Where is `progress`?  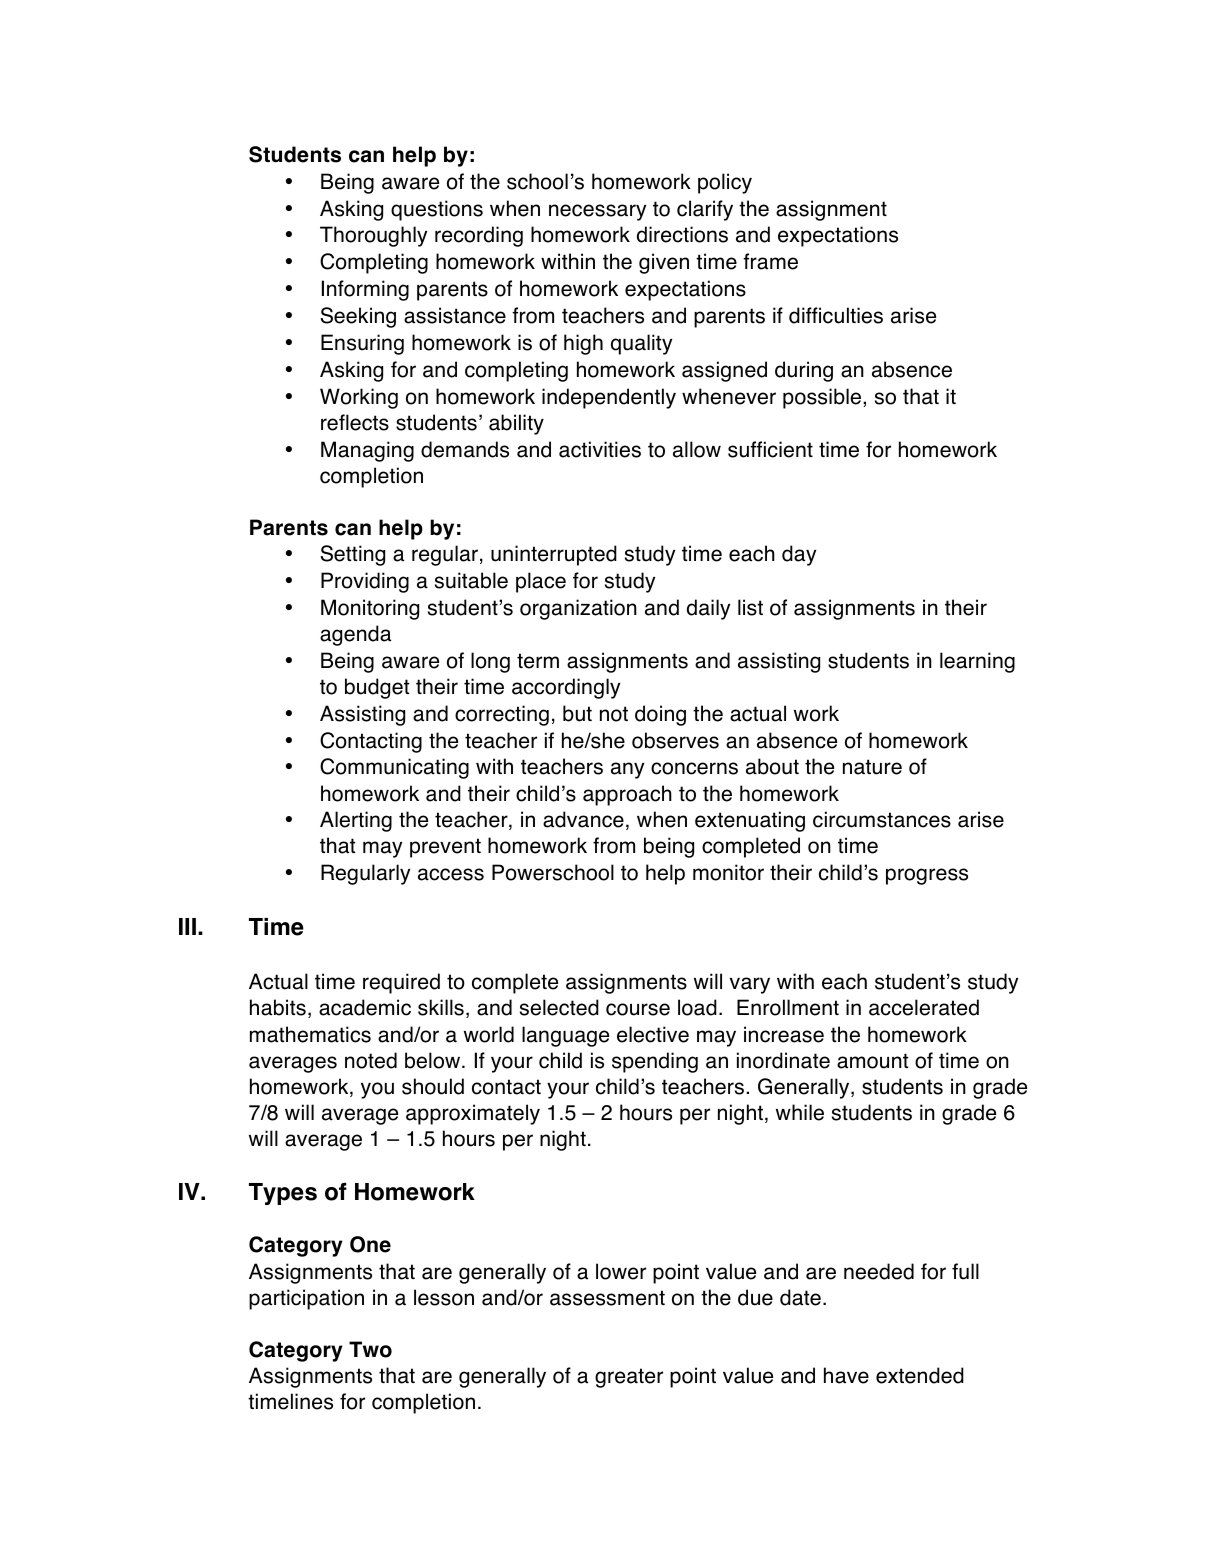 progress is located at coordinates (927, 876).
